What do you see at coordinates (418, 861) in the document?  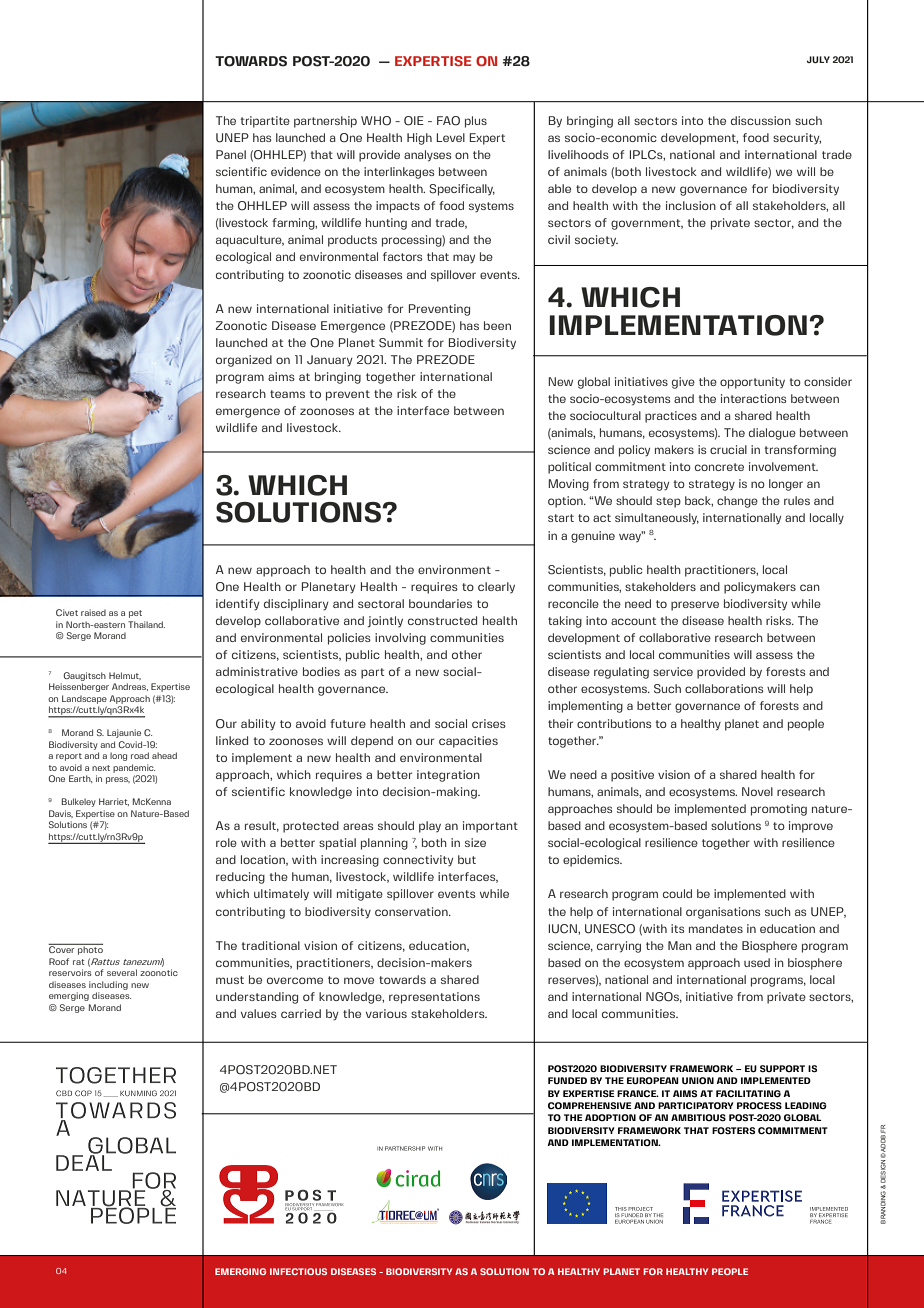 I see `connectivity` at bounding box center [418, 861].
